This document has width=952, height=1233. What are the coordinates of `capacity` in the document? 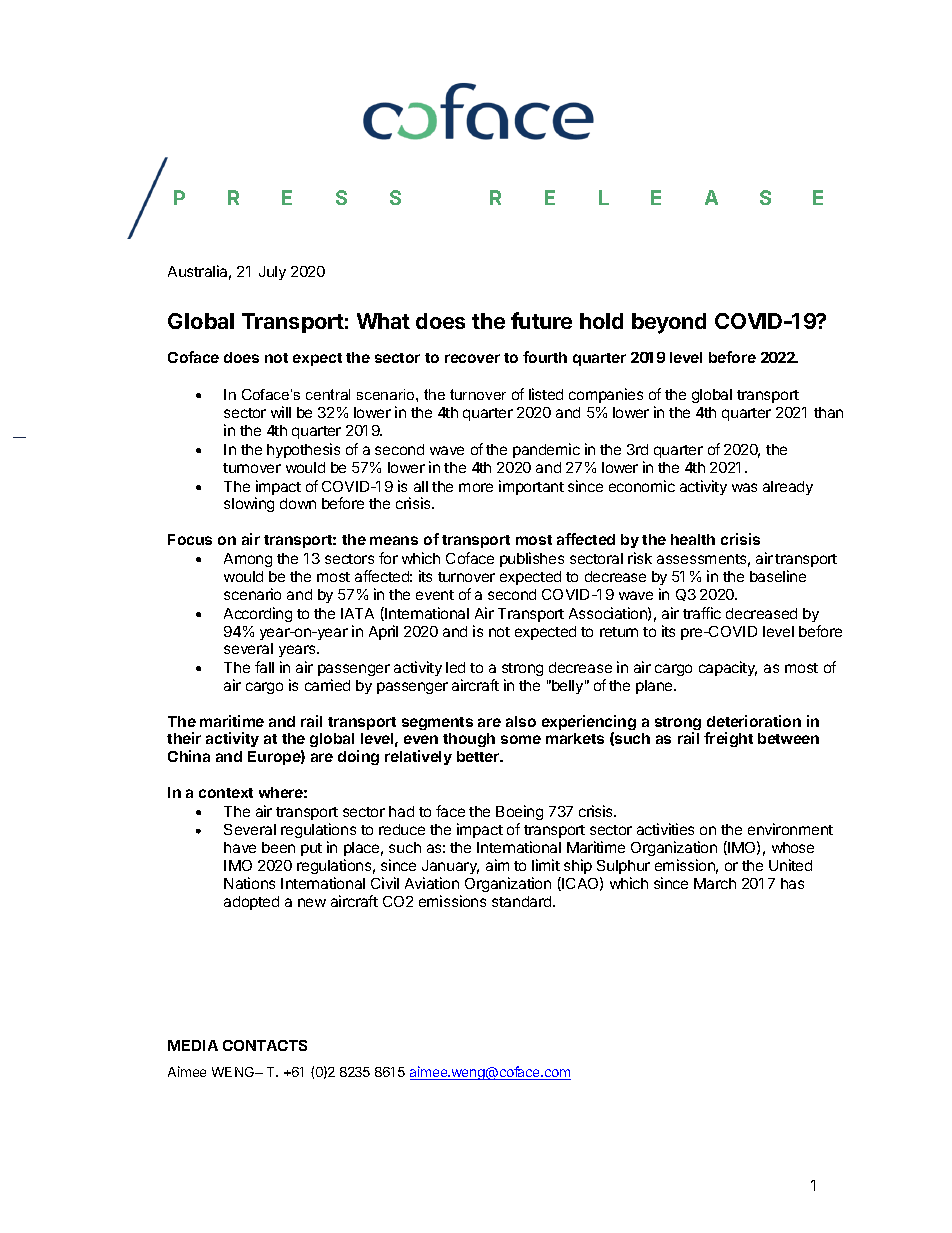 It's located at (728, 668).
